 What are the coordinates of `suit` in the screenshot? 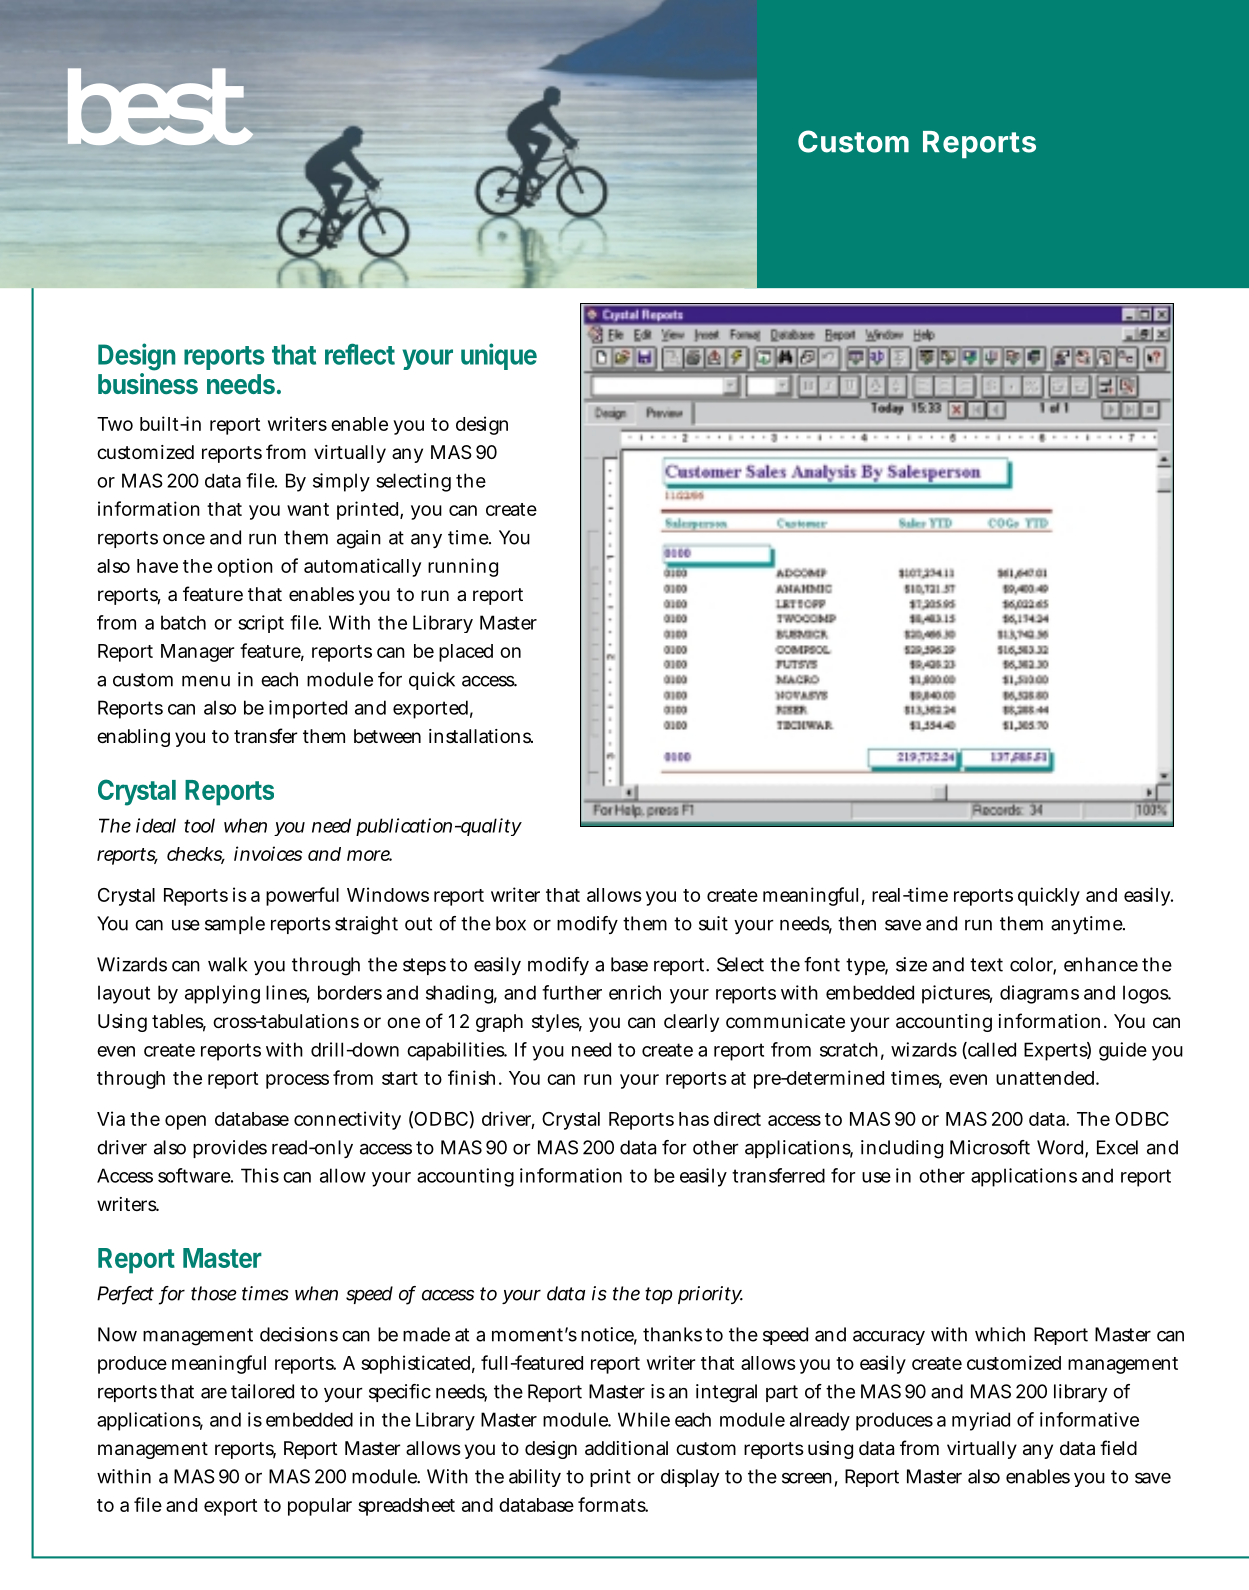 It's located at (713, 923).
